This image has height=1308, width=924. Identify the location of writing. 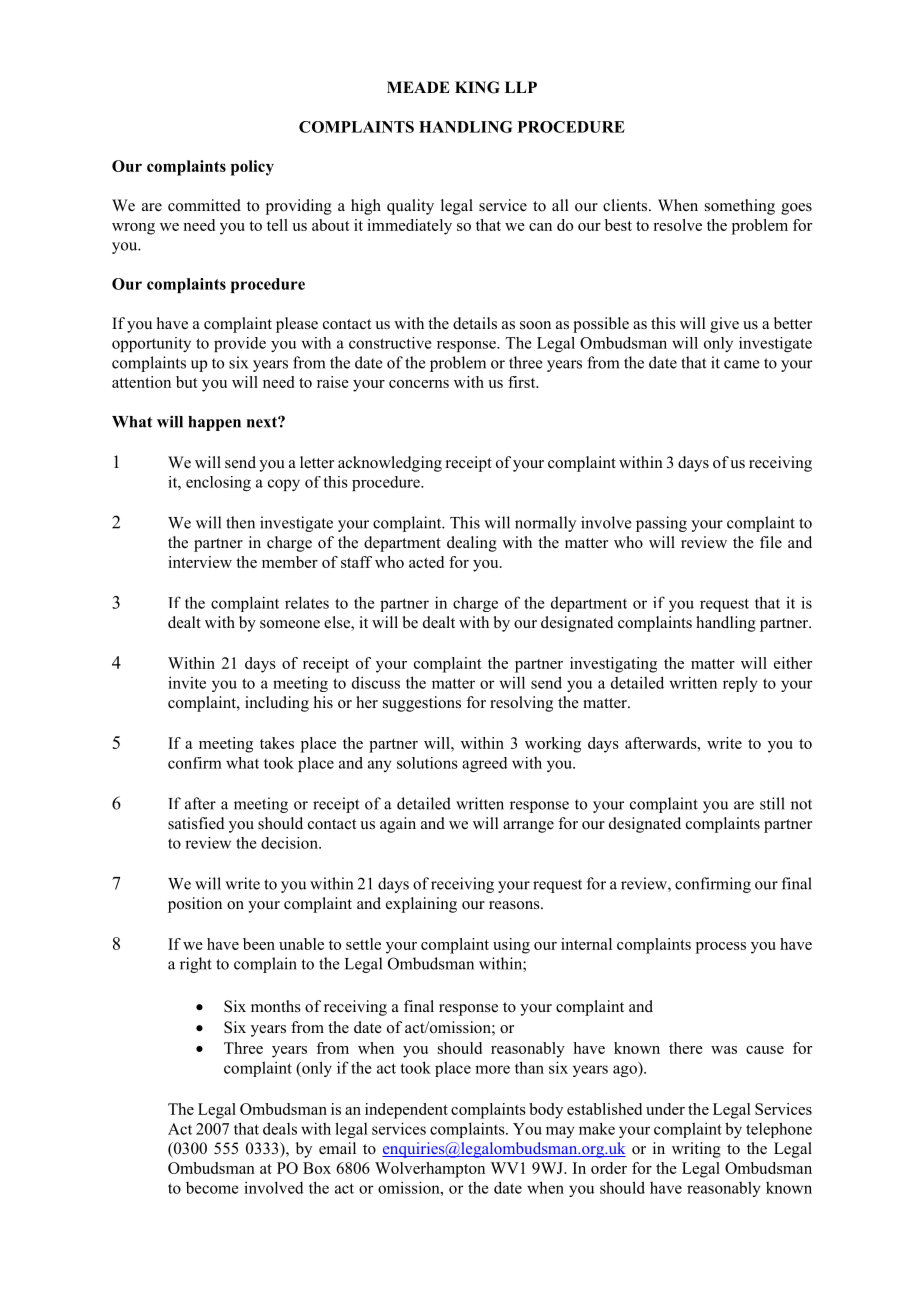
(696, 1150).
